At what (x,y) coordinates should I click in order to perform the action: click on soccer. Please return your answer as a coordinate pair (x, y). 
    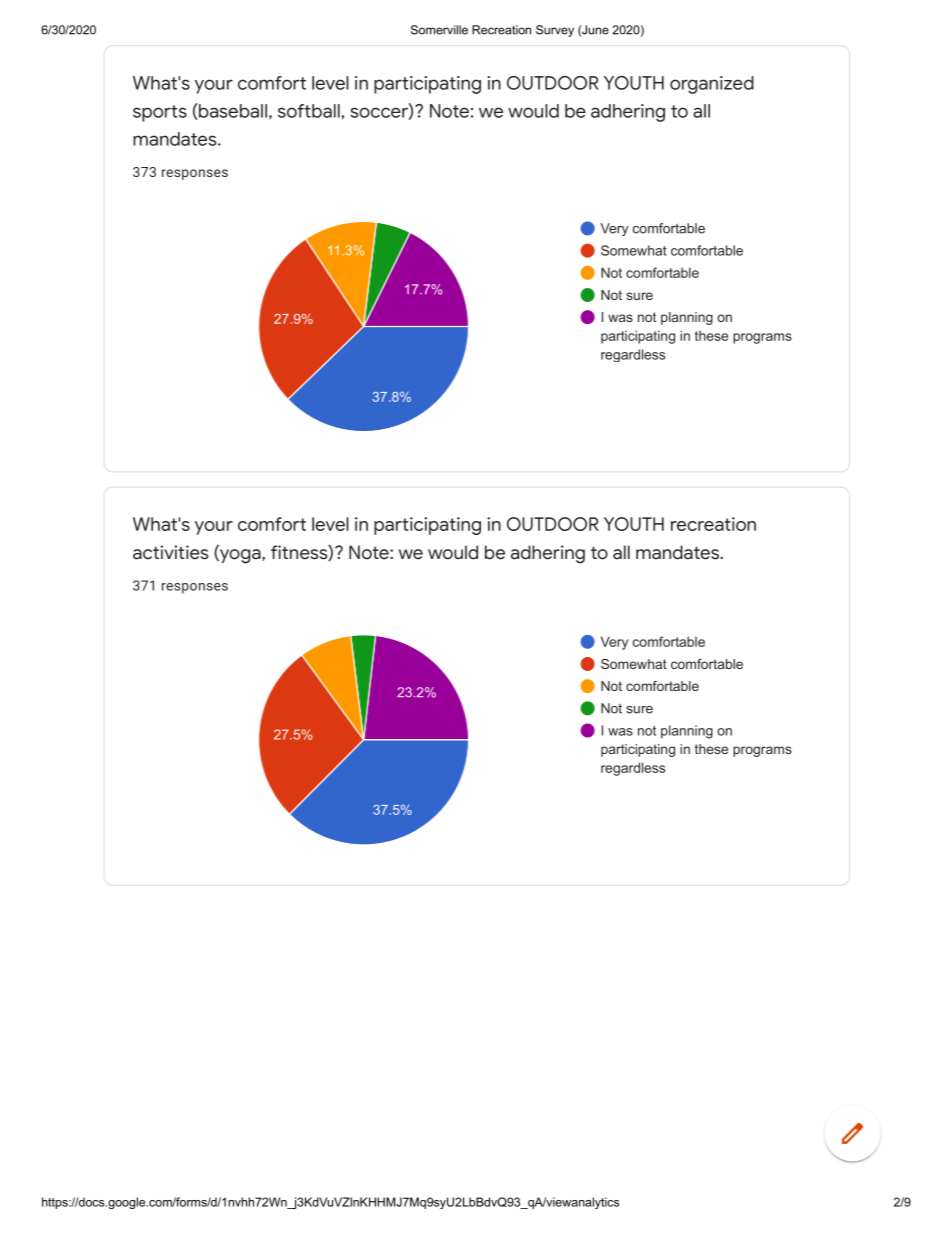
    Looking at the image, I should click on (380, 113).
